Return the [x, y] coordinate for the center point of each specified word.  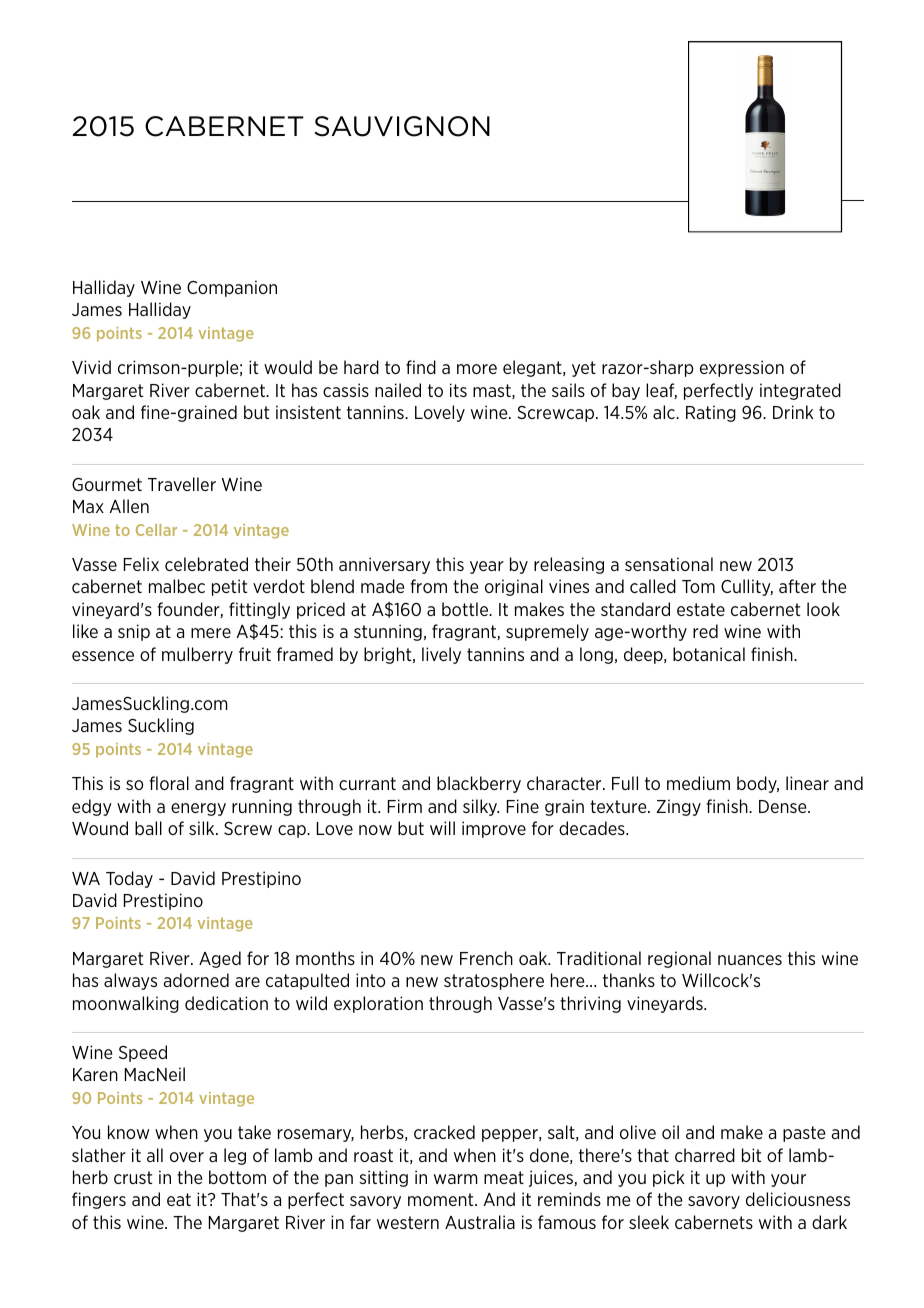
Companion [232, 288]
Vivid [91, 367]
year [487, 567]
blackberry [479, 784]
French [486, 958]
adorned [196, 980]
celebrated [206, 564]
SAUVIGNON [402, 126]
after [797, 586]
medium [698, 783]
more [477, 369]
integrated [800, 391]
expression [742, 368]
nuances [750, 960]
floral [169, 783]
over [187, 1157]
